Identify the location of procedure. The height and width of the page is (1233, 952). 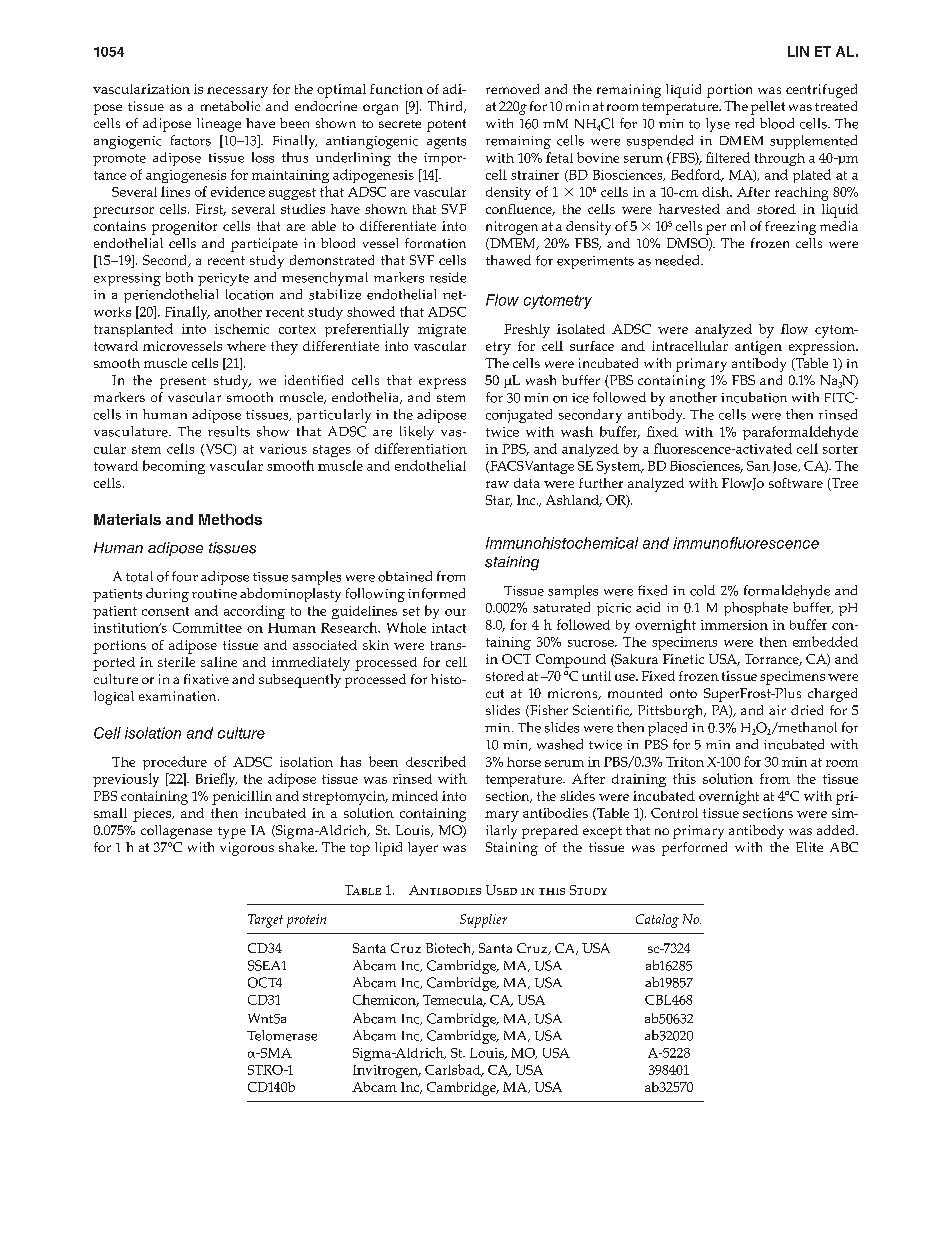
(175, 763).
